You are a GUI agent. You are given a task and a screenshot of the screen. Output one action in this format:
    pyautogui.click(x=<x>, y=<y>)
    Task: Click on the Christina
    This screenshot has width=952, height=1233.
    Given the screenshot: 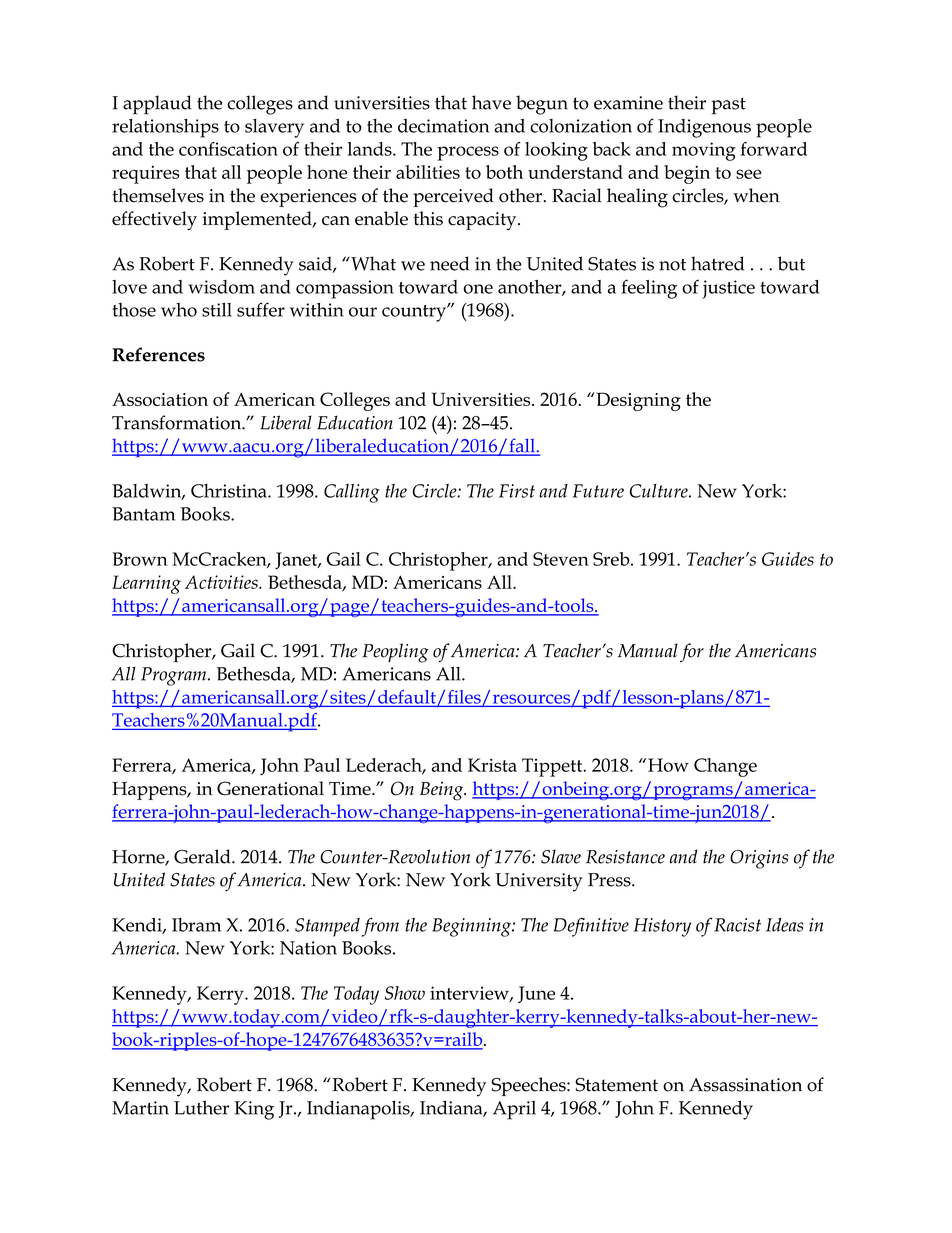 What is the action you would take?
    pyautogui.click(x=230, y=491)
